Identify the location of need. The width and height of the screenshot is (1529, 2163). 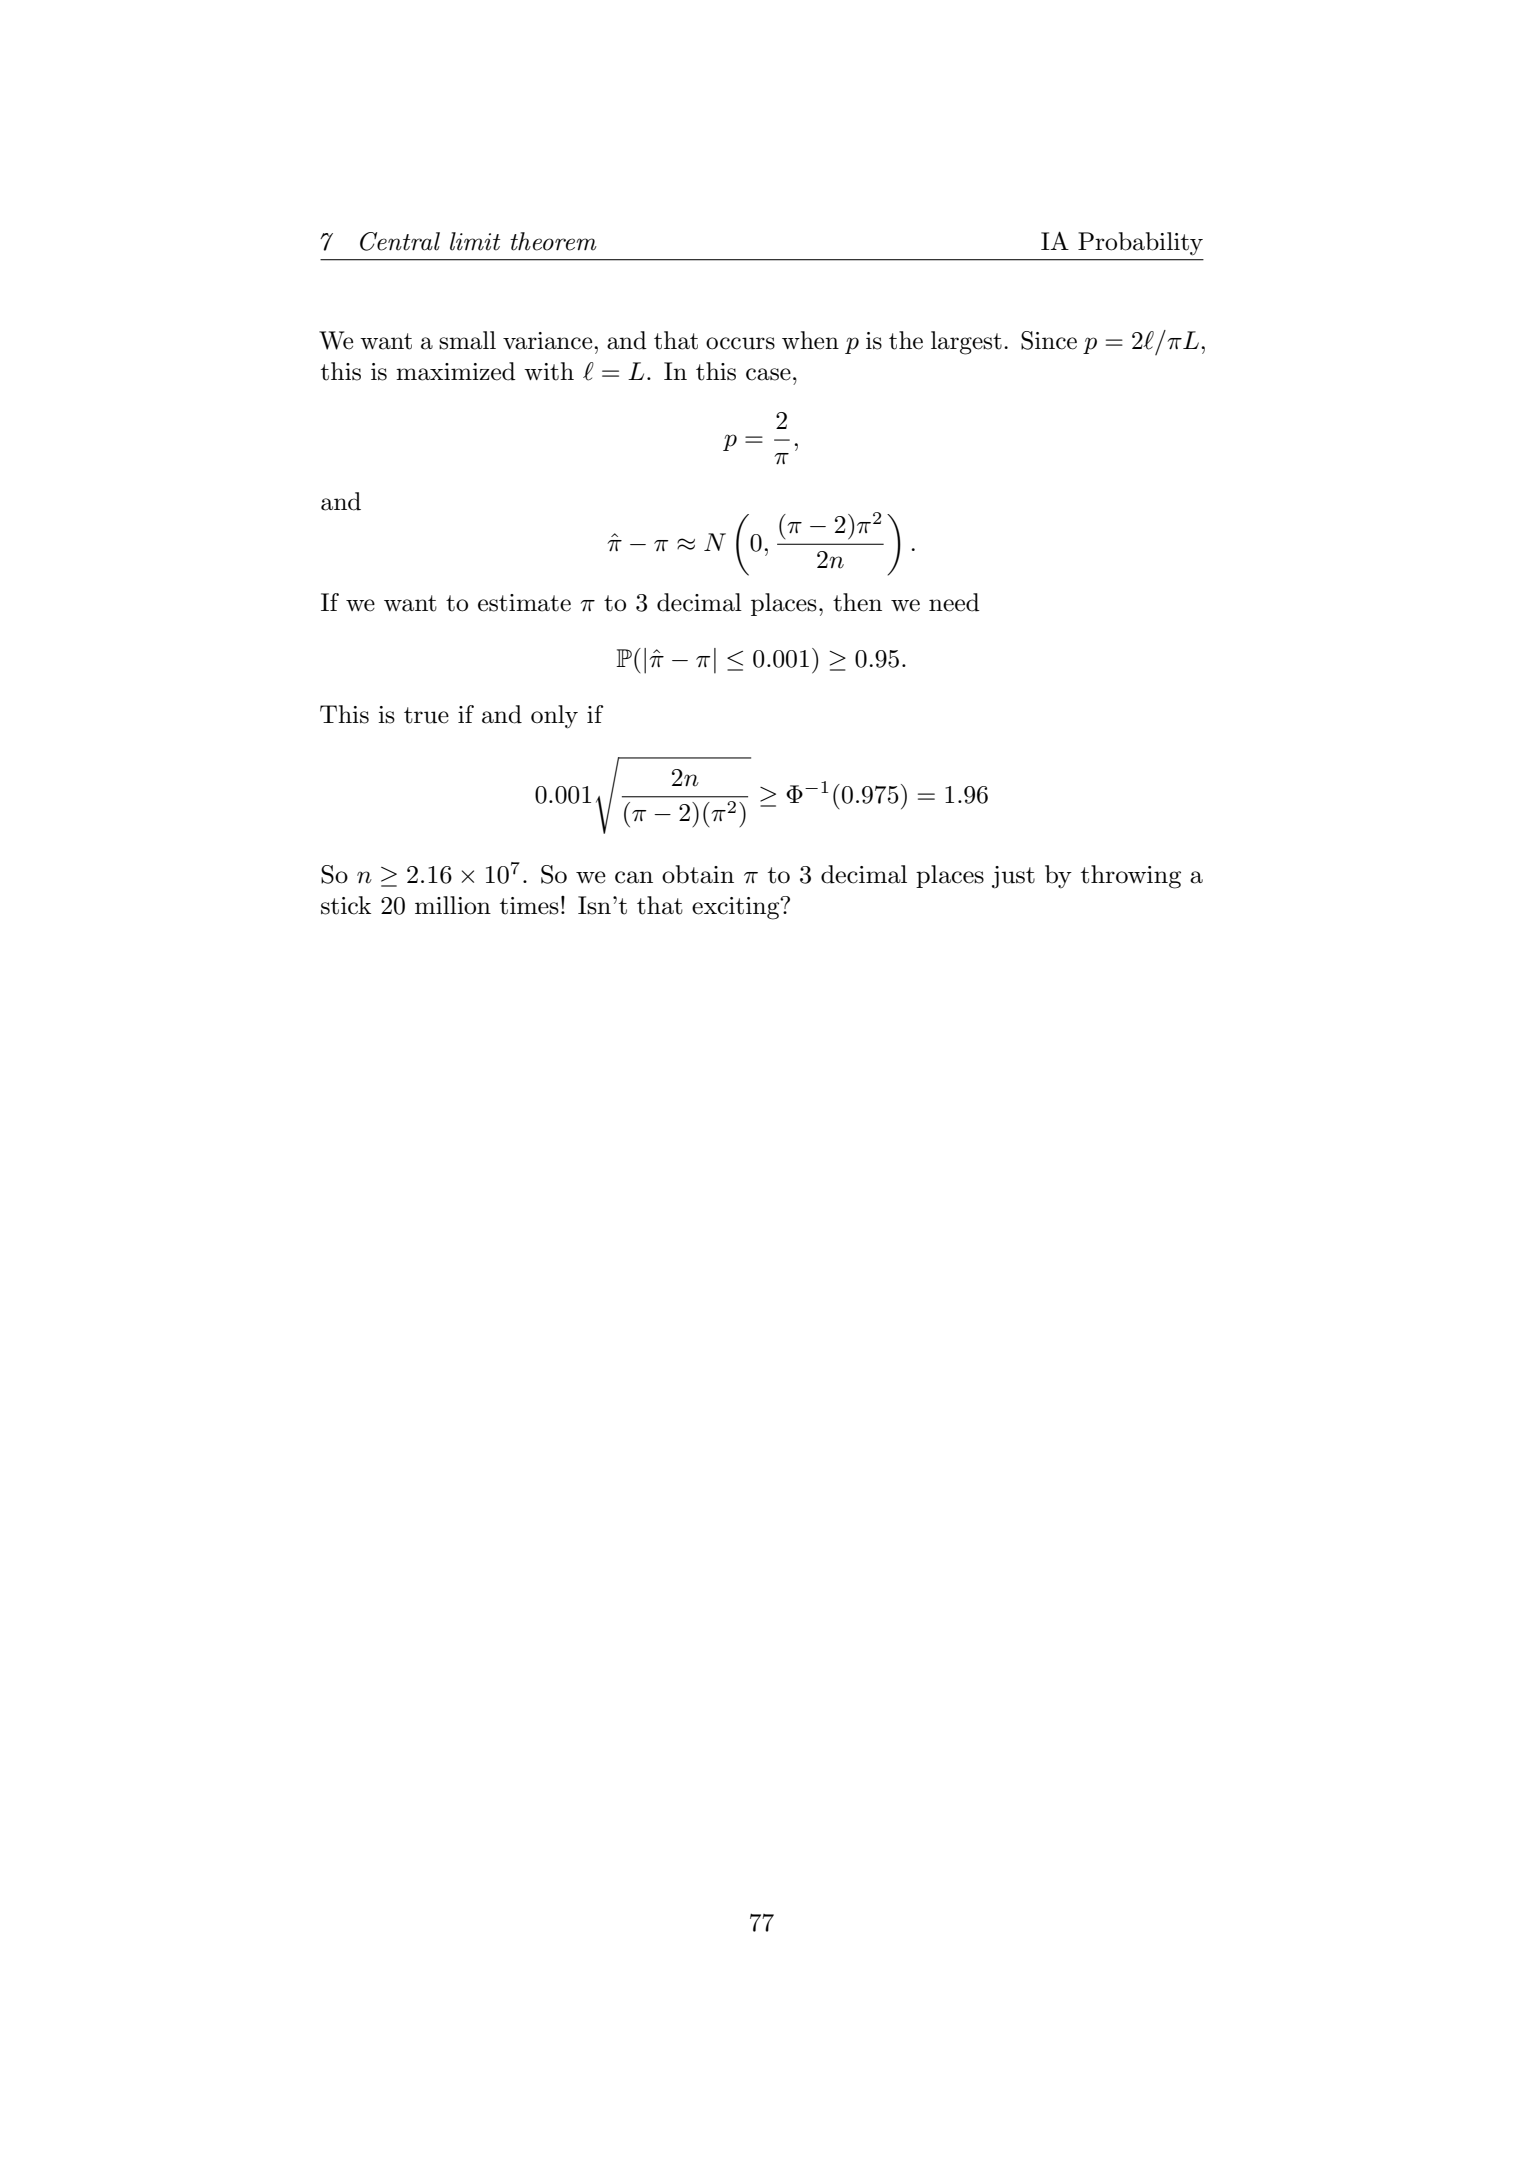
(954, 602).
